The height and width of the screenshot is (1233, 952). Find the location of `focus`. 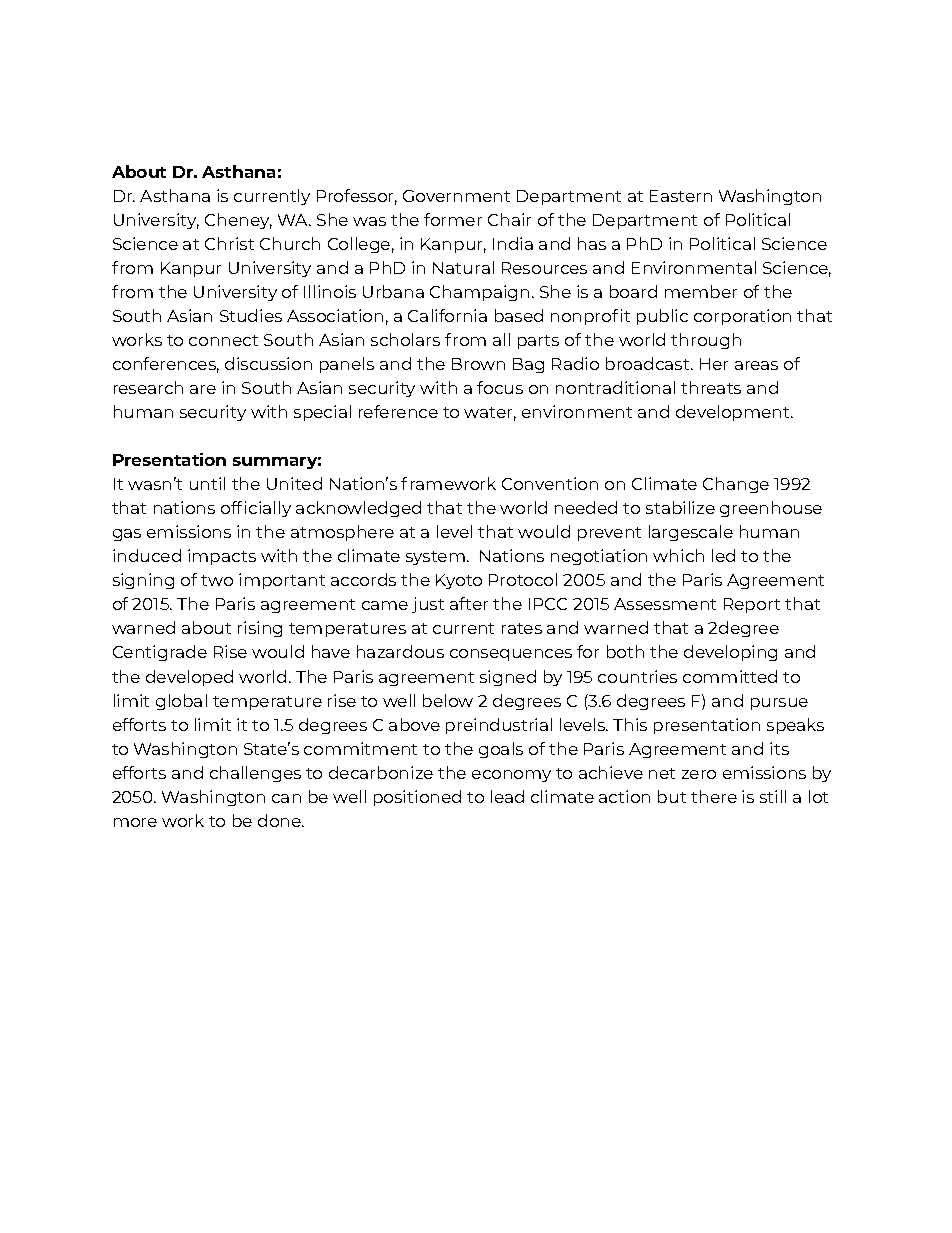

focus is located at coordinates (500, 387).
